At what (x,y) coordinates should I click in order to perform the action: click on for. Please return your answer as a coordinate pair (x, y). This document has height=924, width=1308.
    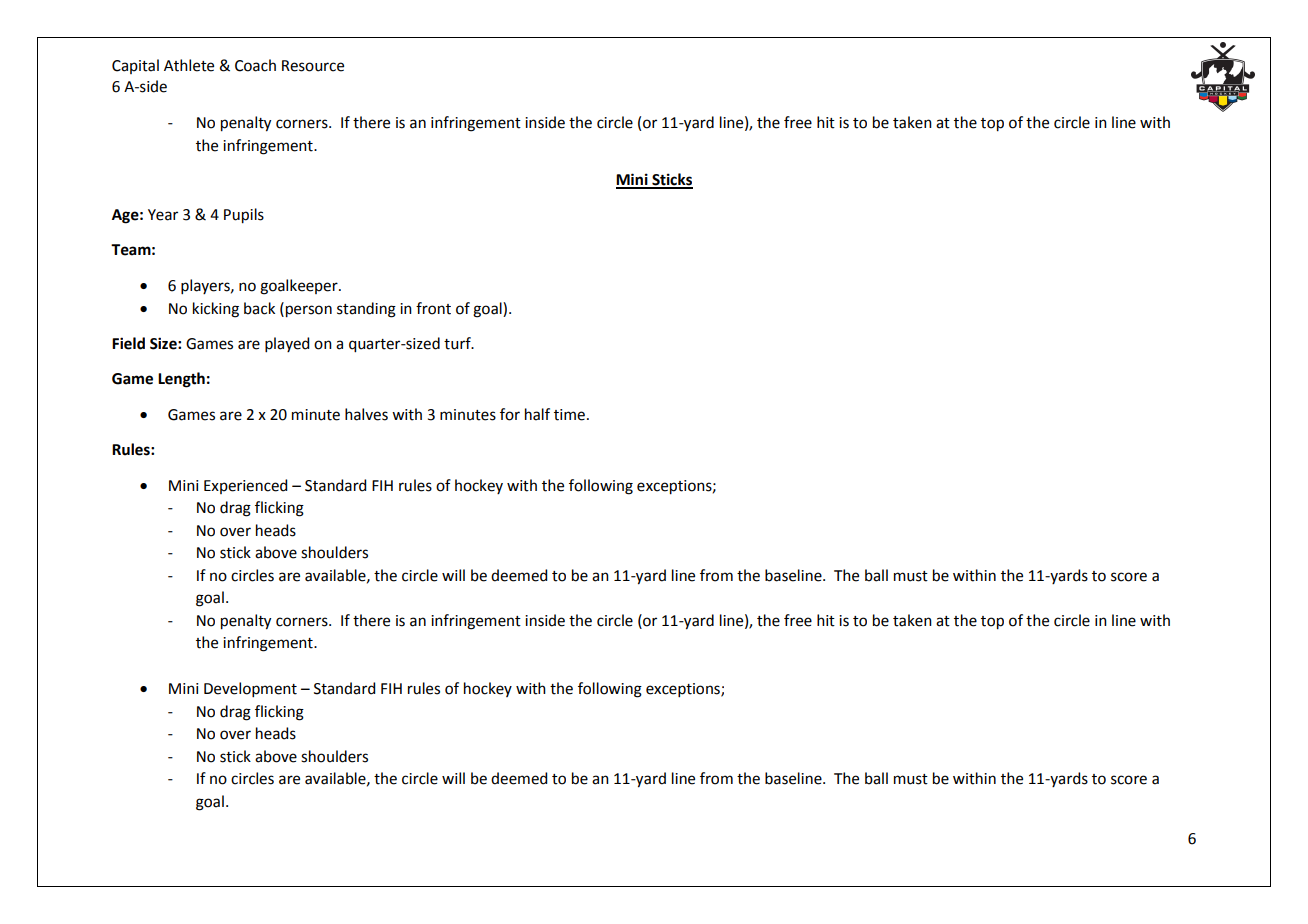
    Looking at the image, I should click on (510, 414).
